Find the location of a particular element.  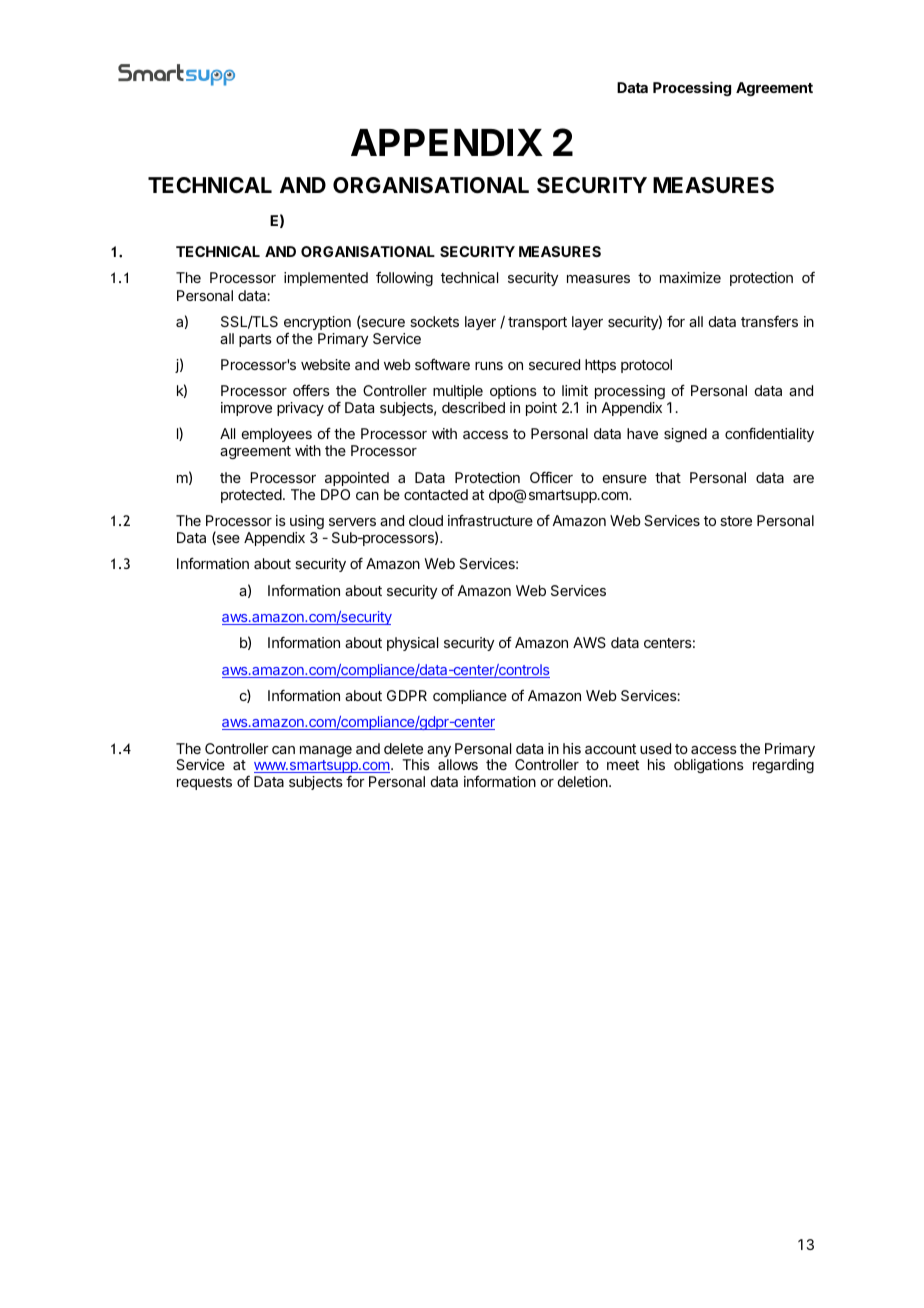

physical is located at coordinates (412, 644).
